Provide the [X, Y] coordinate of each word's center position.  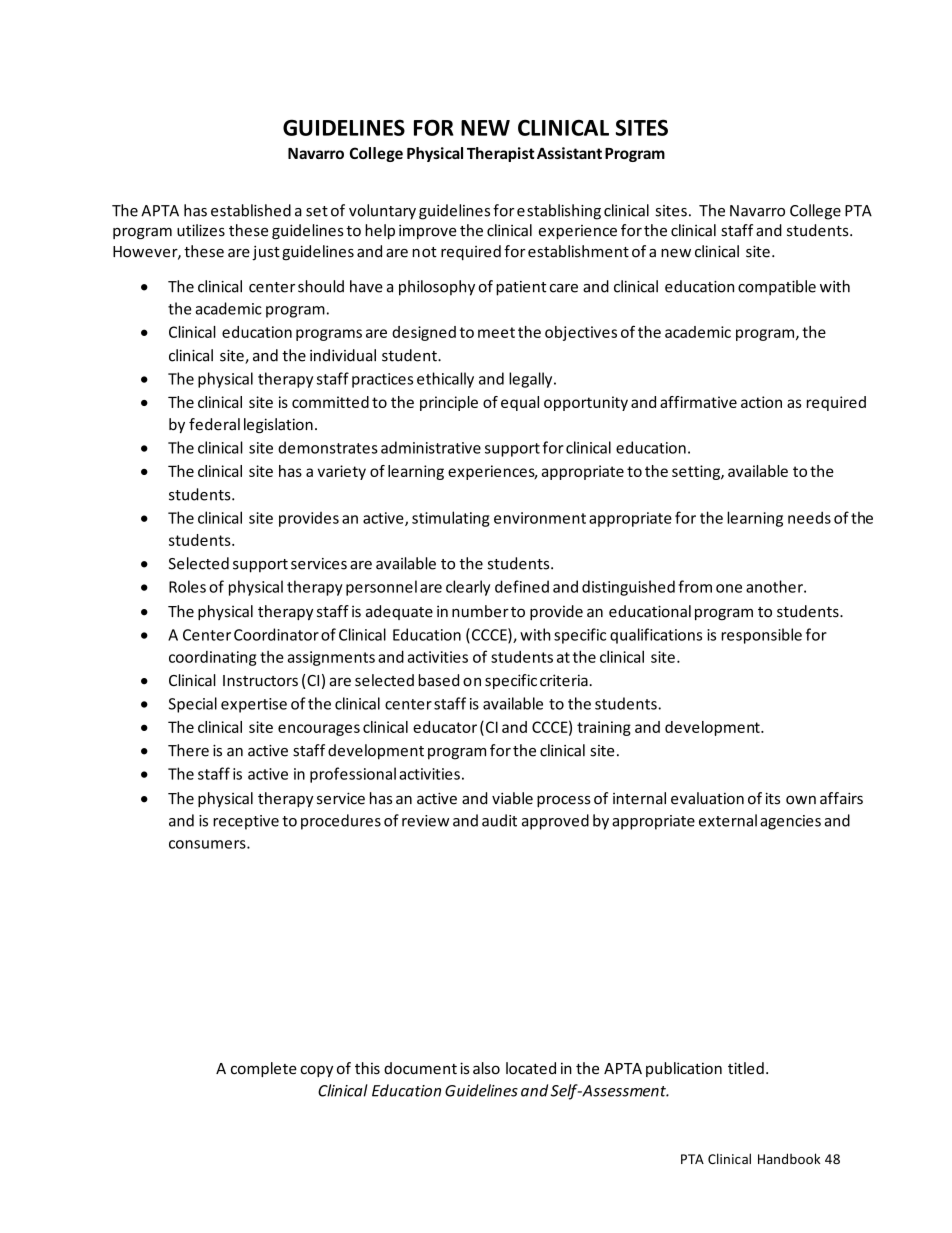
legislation [278, 425]
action [761, 402]
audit [499, 820]
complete [264, 1069]
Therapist [501, 154]
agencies [790, 822]
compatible [777, 288]
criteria [565, 680]
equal [520, 403]
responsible [761, 636]
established [251, 210]
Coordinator [276, 634]
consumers [208, 844]
